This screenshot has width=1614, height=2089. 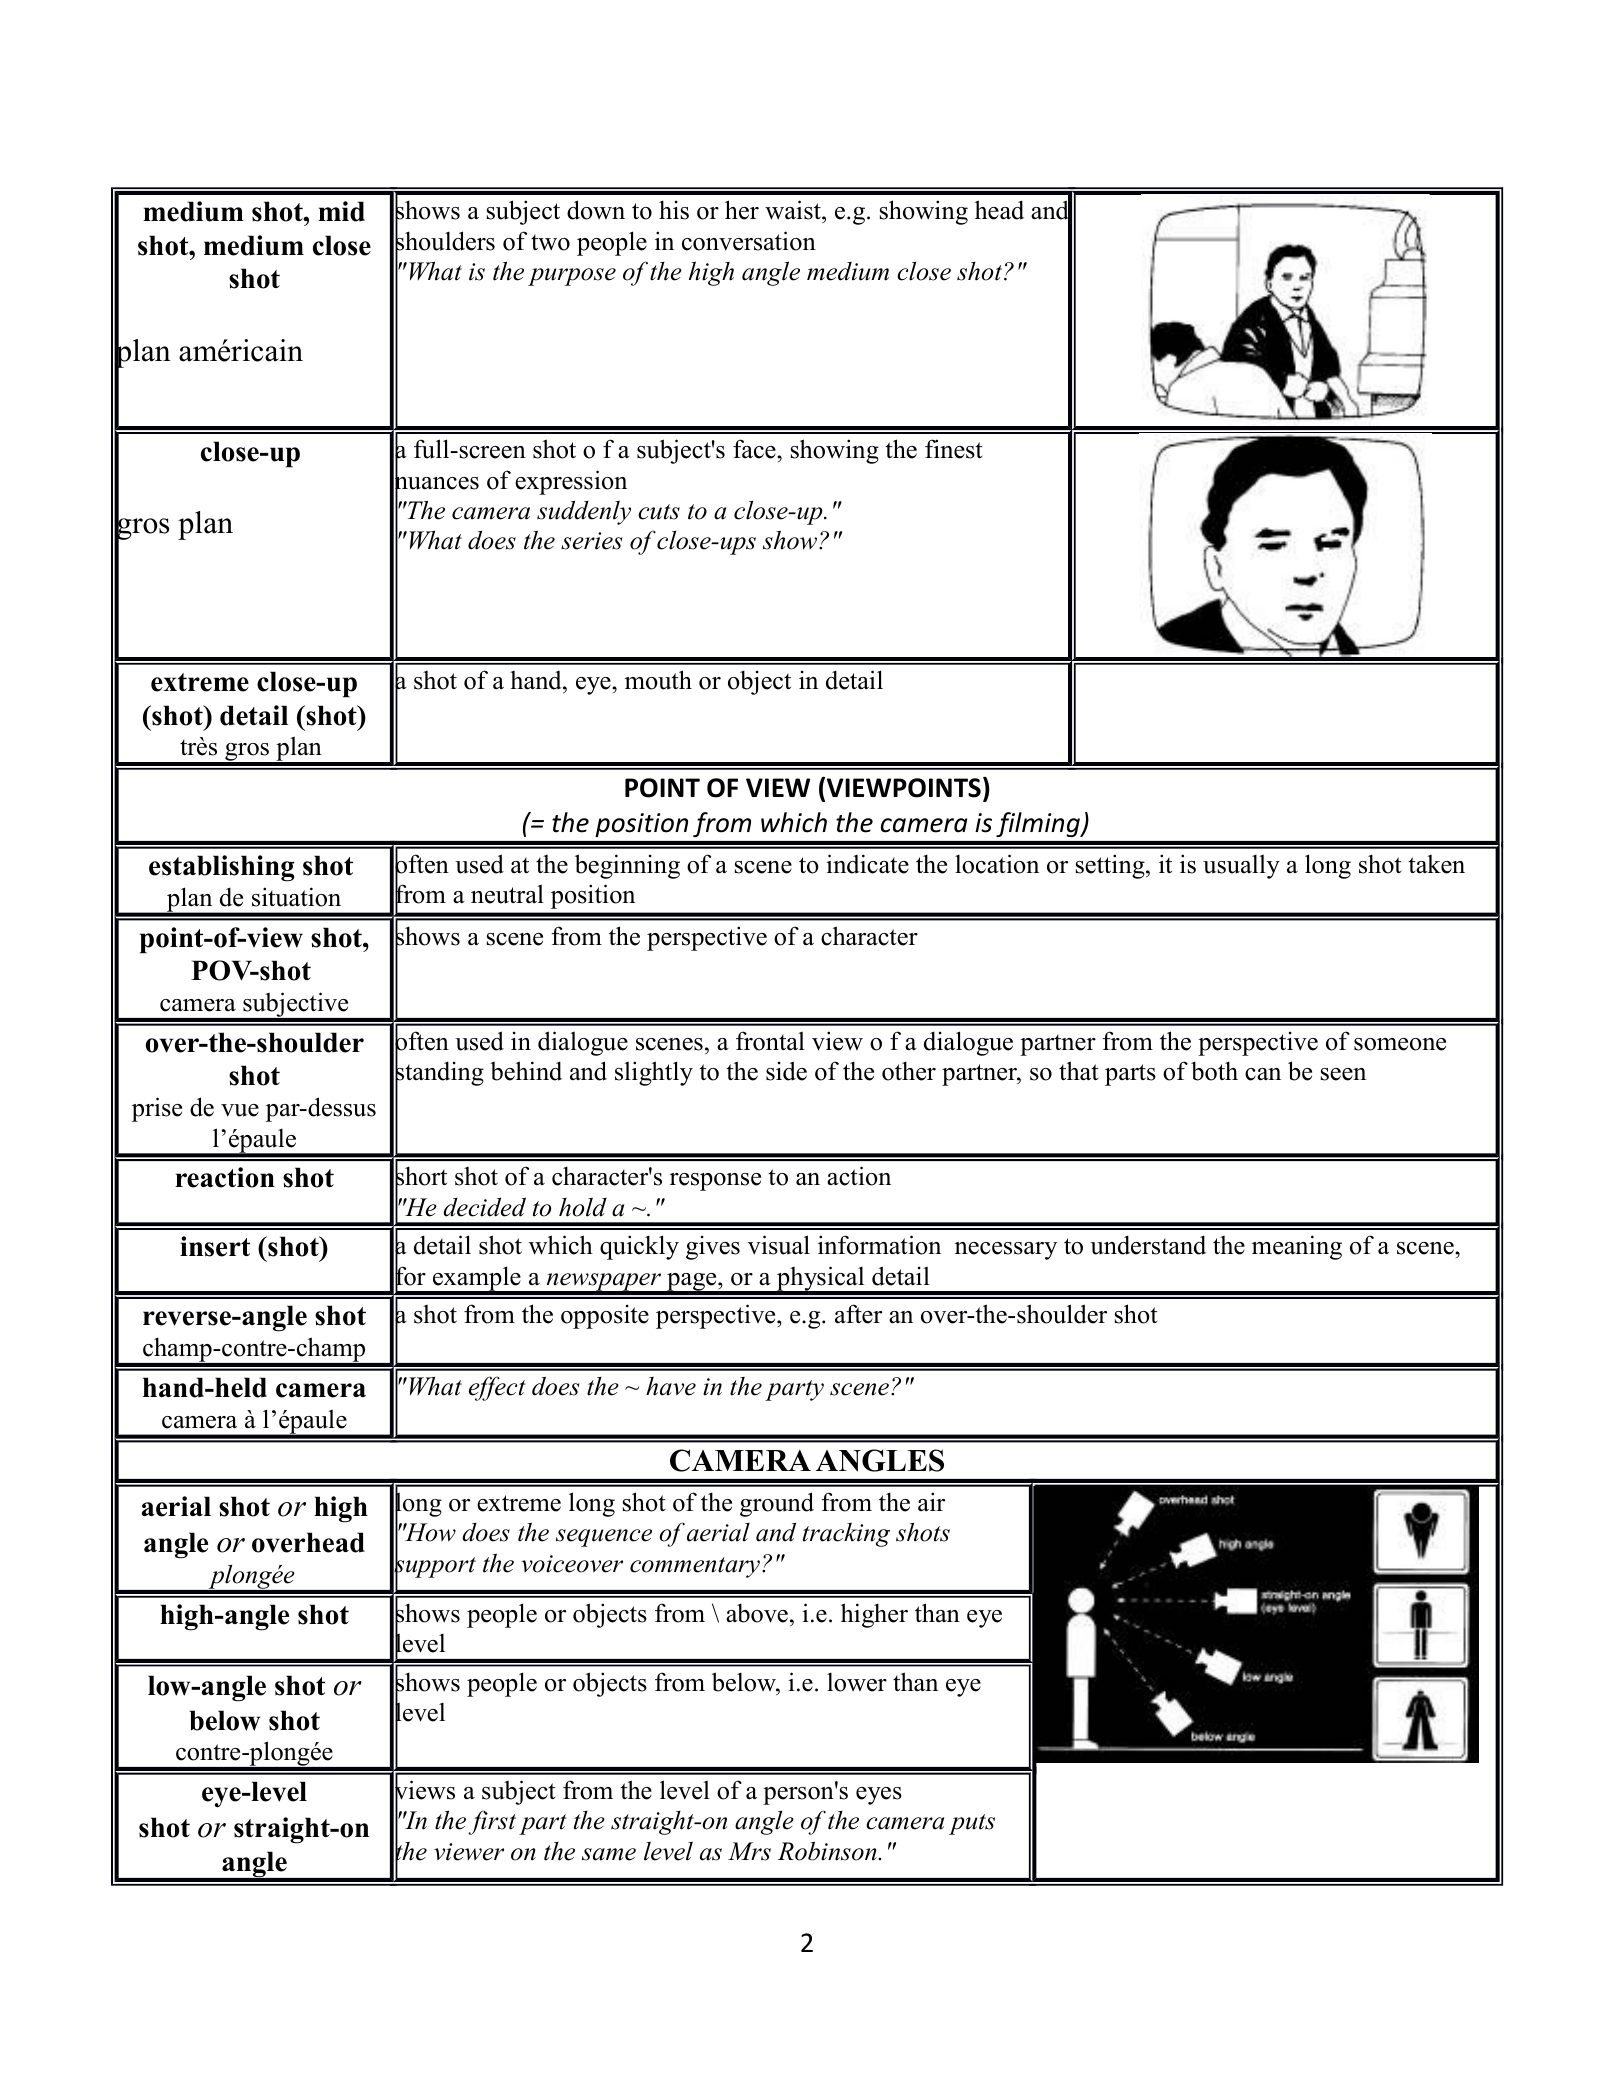 What do you see at coordinates (954, 449) in the screenshot?
I see `finest` at bounding box center [954, 449].
